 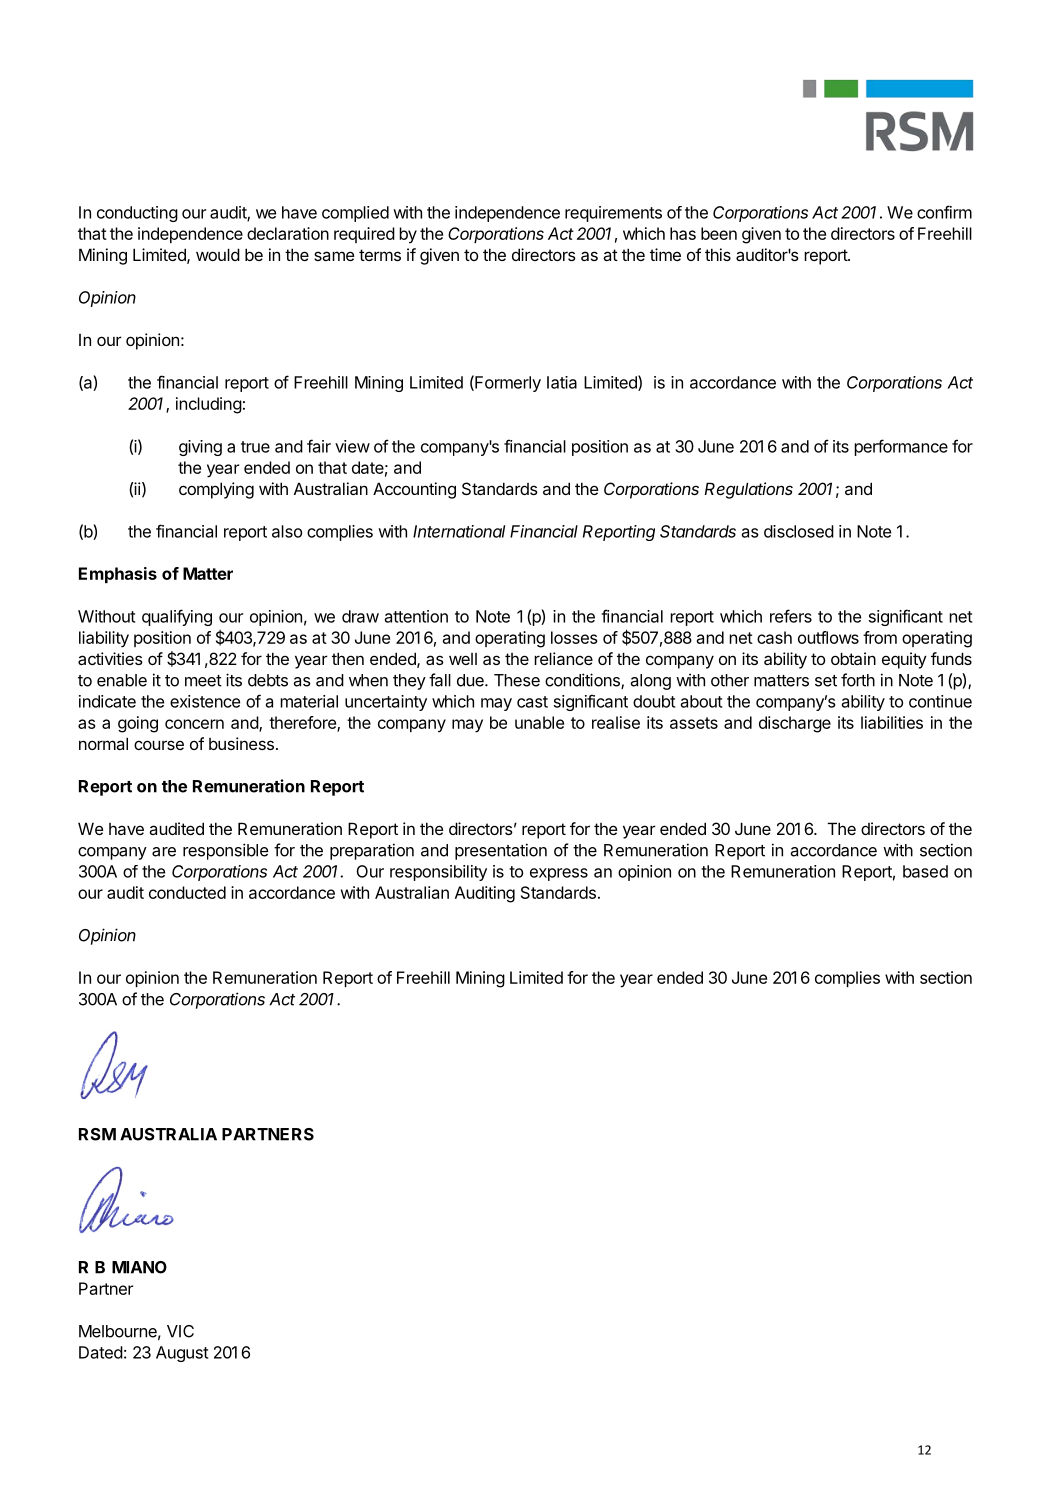 What do you see at coordinates (925, 871) in the image?
I see `based` at bounding box center [925, 871].
